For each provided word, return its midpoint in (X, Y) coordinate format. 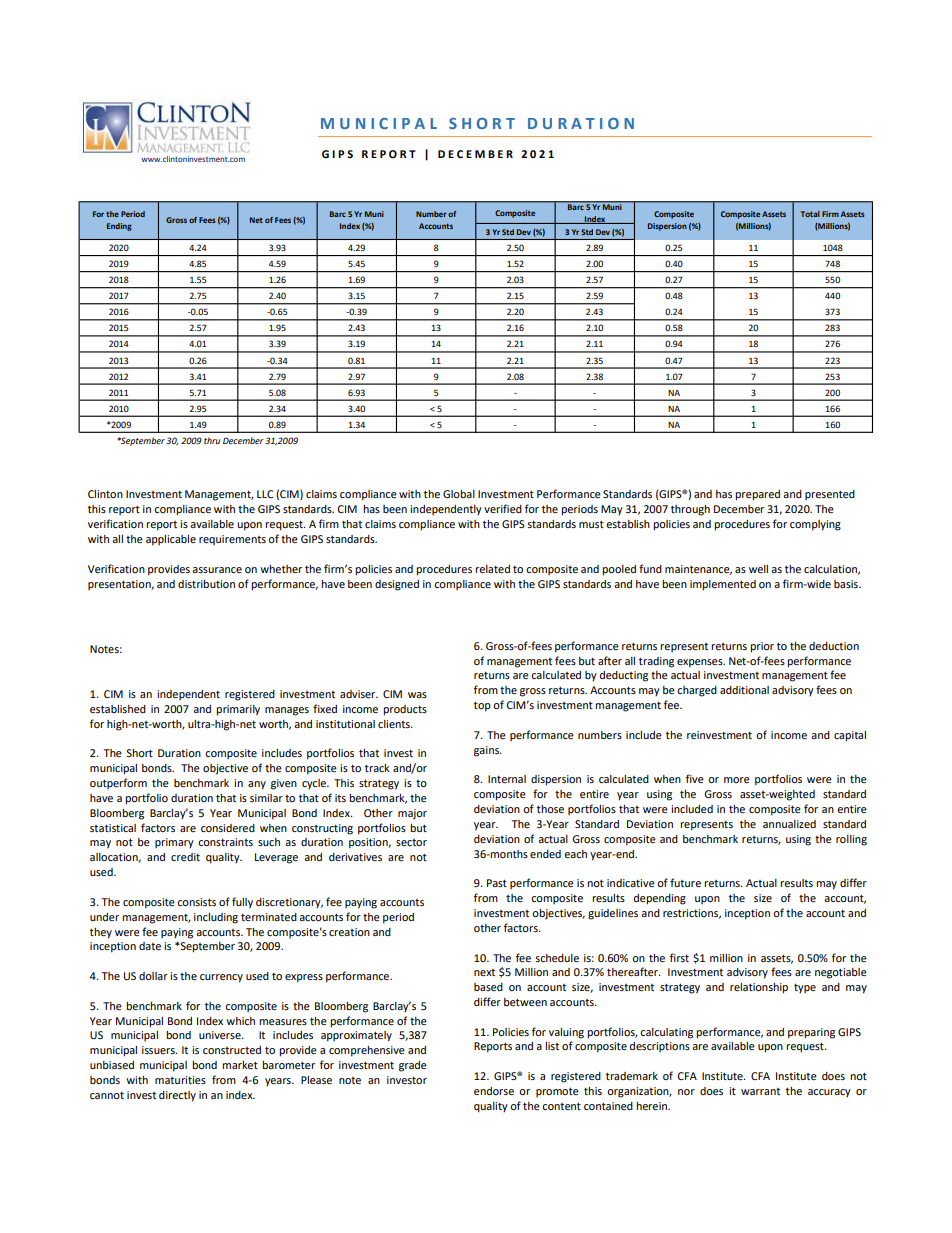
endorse (494, 1091)
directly (177, 1096)
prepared (757, 495)
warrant (760, 1091)
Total (810, 214)
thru (212, 440)
